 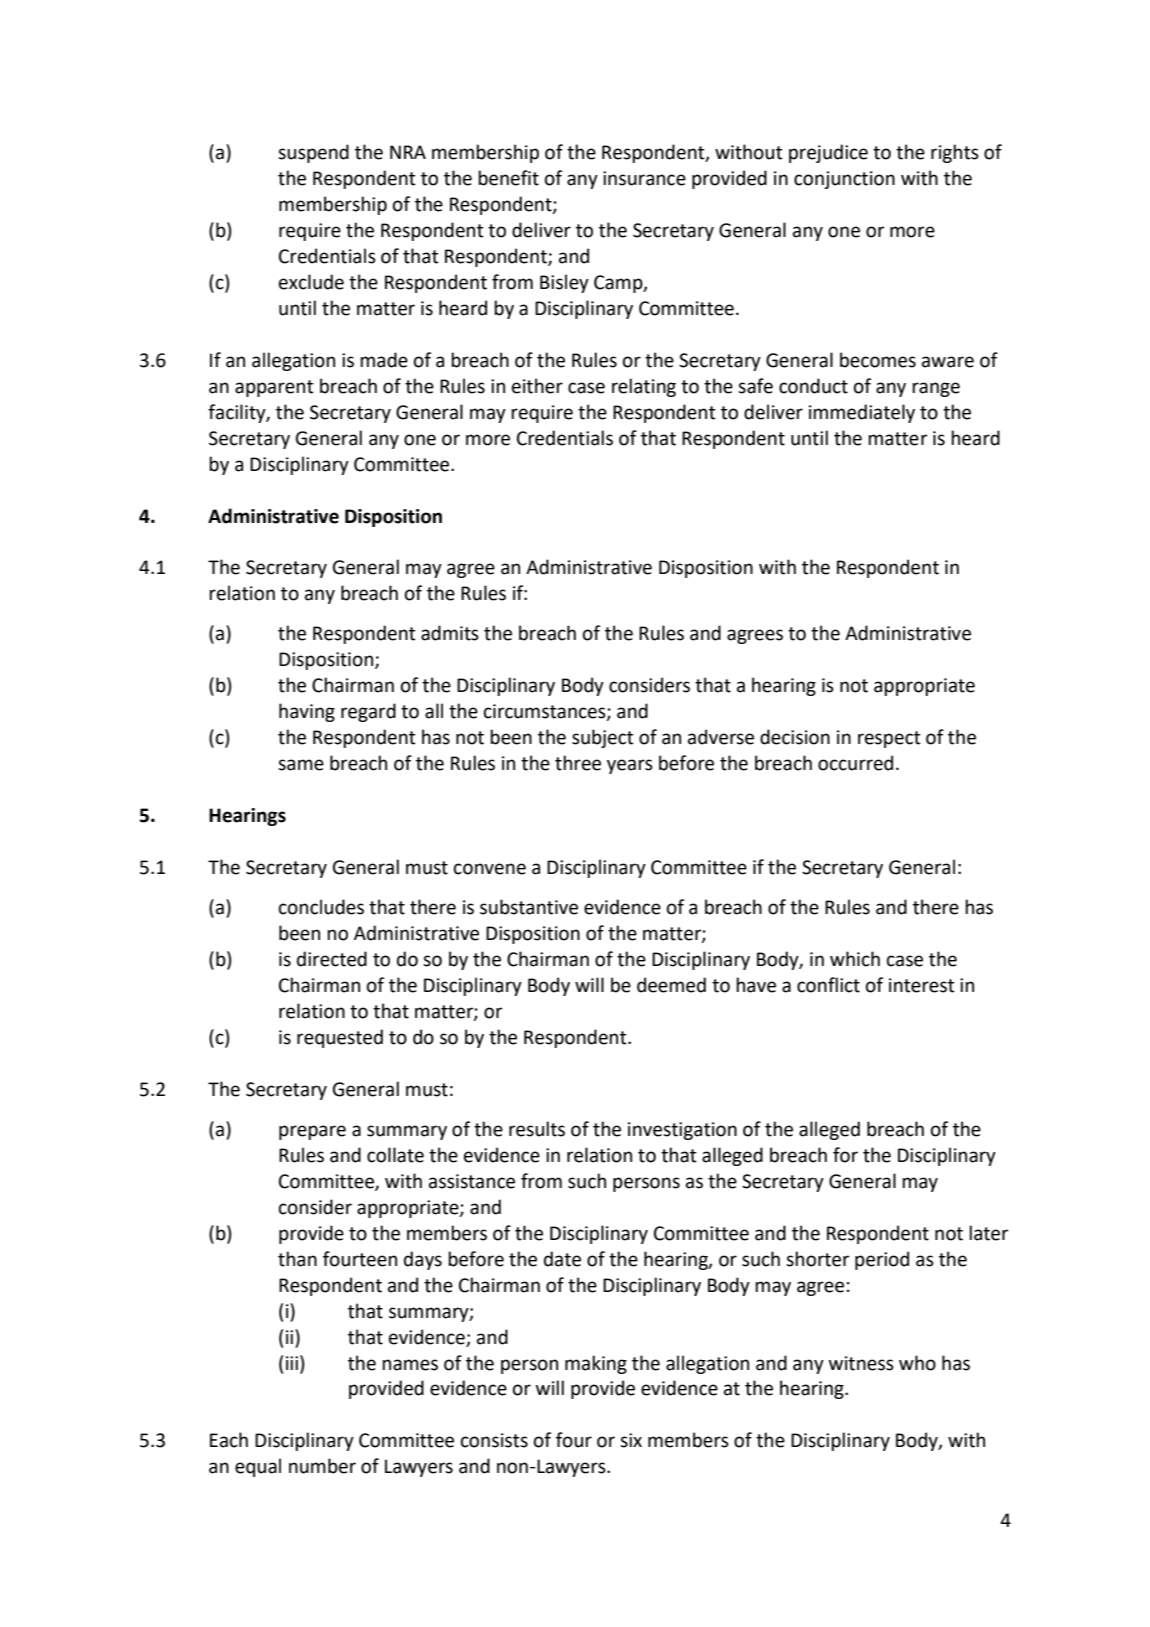 What do you see at coordinates (644, 178) in the image?
I see `insurance` at bounding box center [644, 178].
